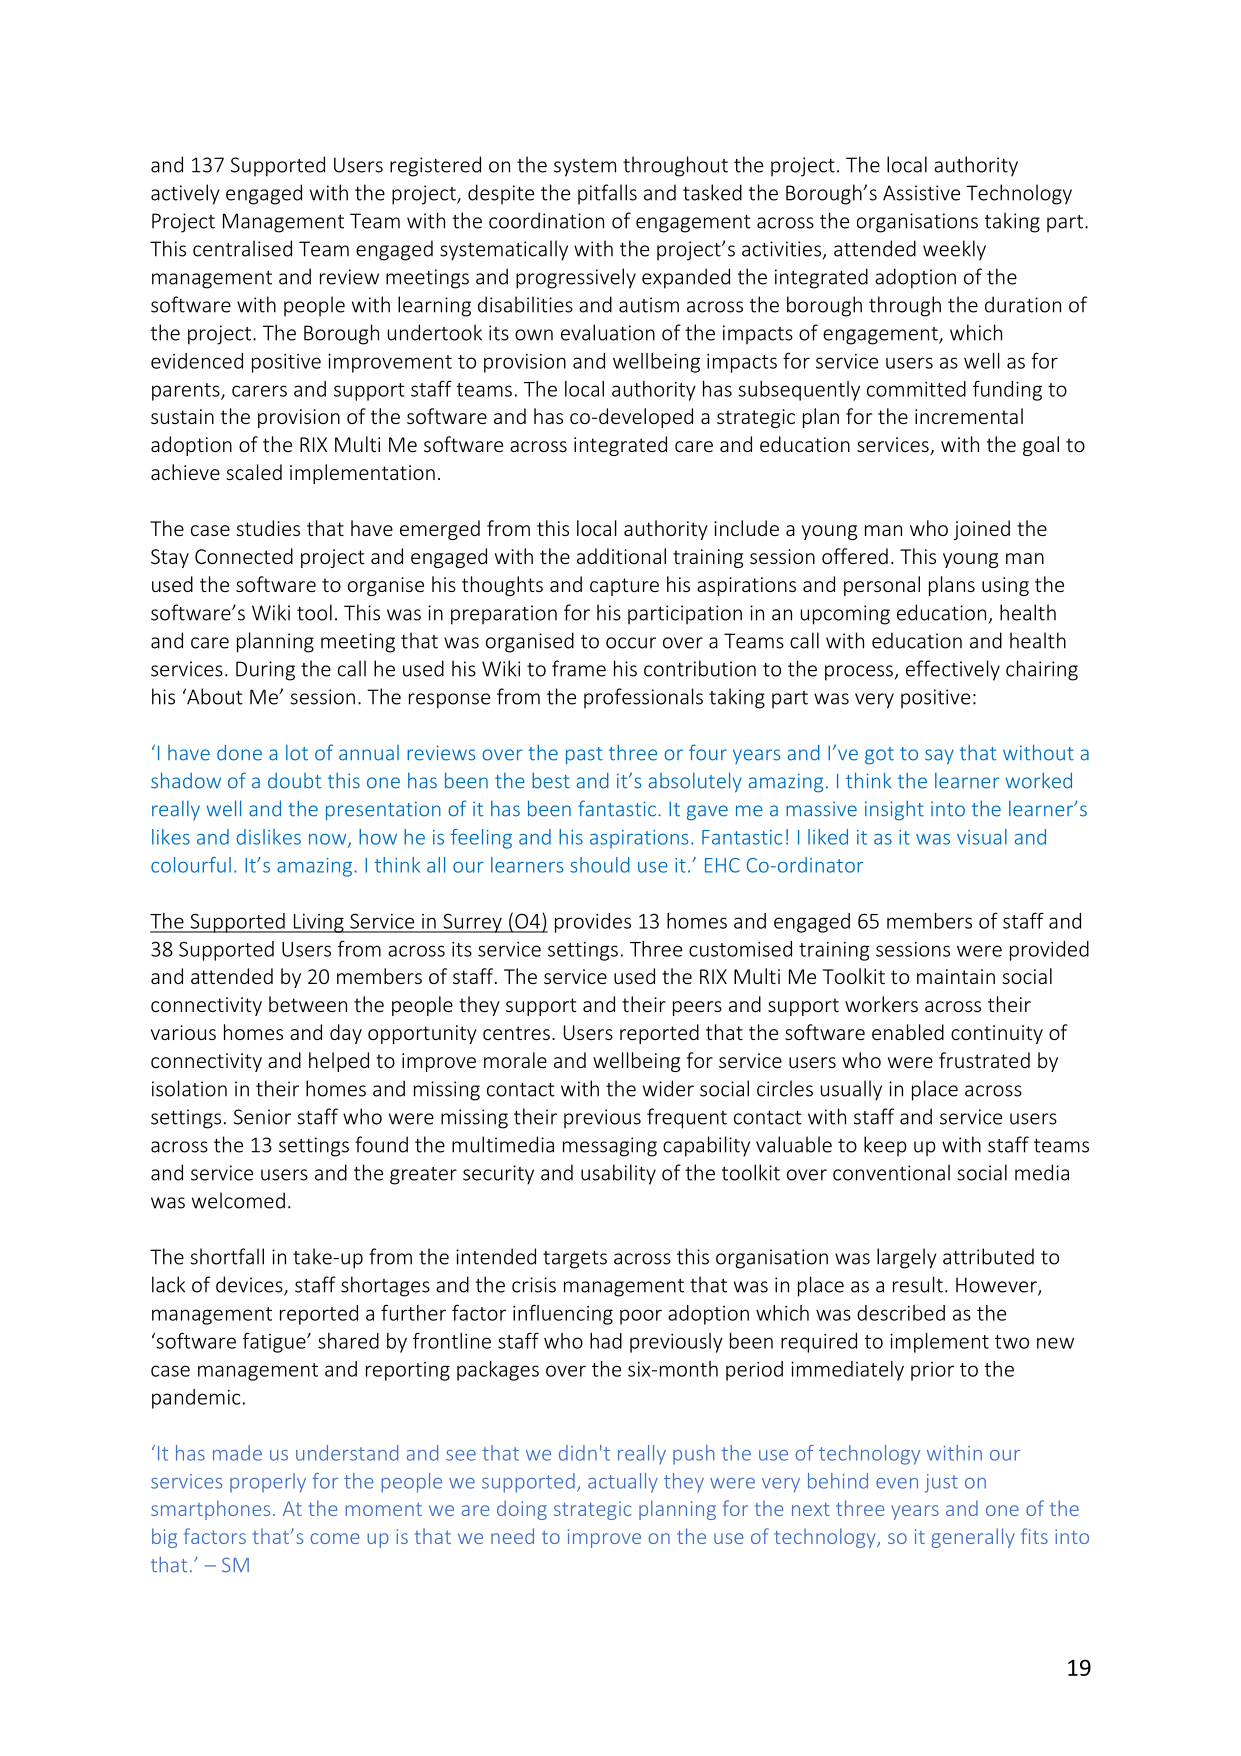 This document has height=1756, width=1241. I want to click on properly, so click(268, 1483).
